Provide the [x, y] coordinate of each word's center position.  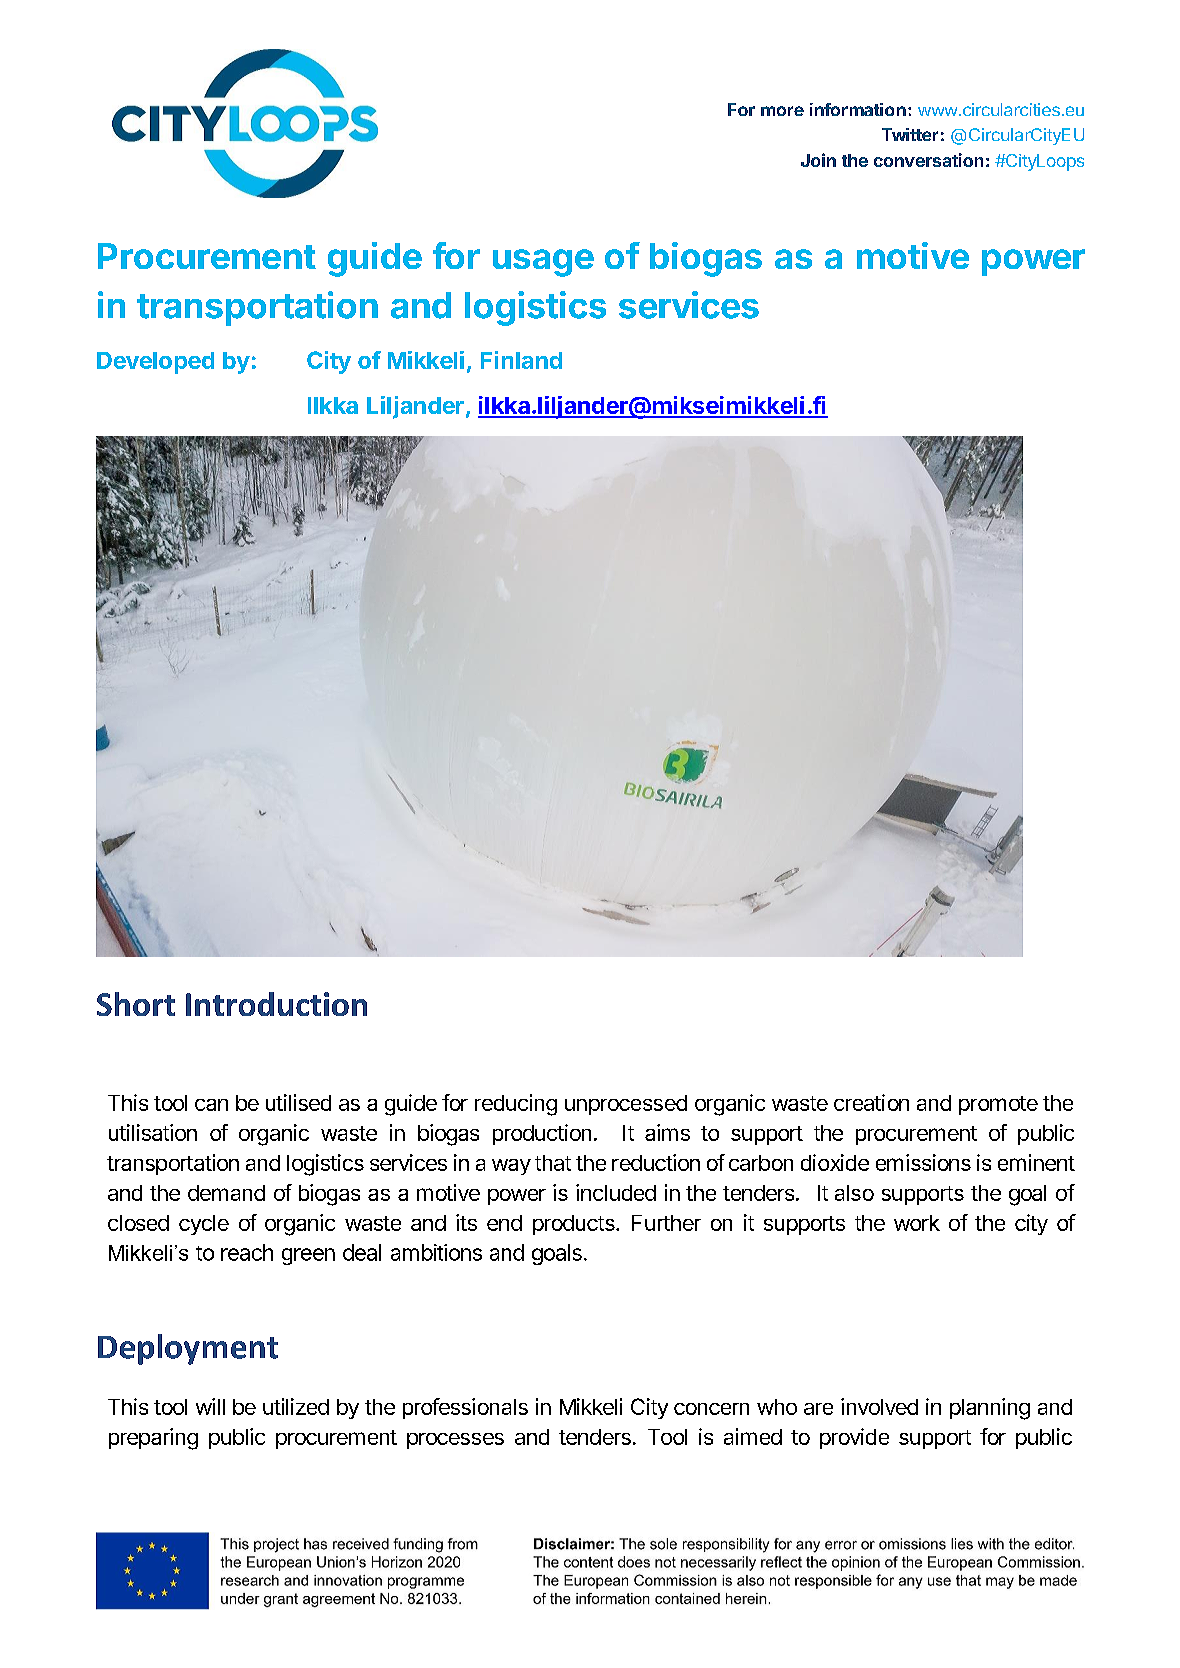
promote [998, 1105]
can [211, 1105]
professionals [465, 1408]
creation [871, 1102]
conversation [928, 160]
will [210, 1406]
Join [818, 160]
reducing [516, 1105]
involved [879, 1406]
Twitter [910, 134]
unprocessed [626, 1105]
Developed [155, 363]
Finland [521, 360]
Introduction [276, 1004]
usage [543, 263]
